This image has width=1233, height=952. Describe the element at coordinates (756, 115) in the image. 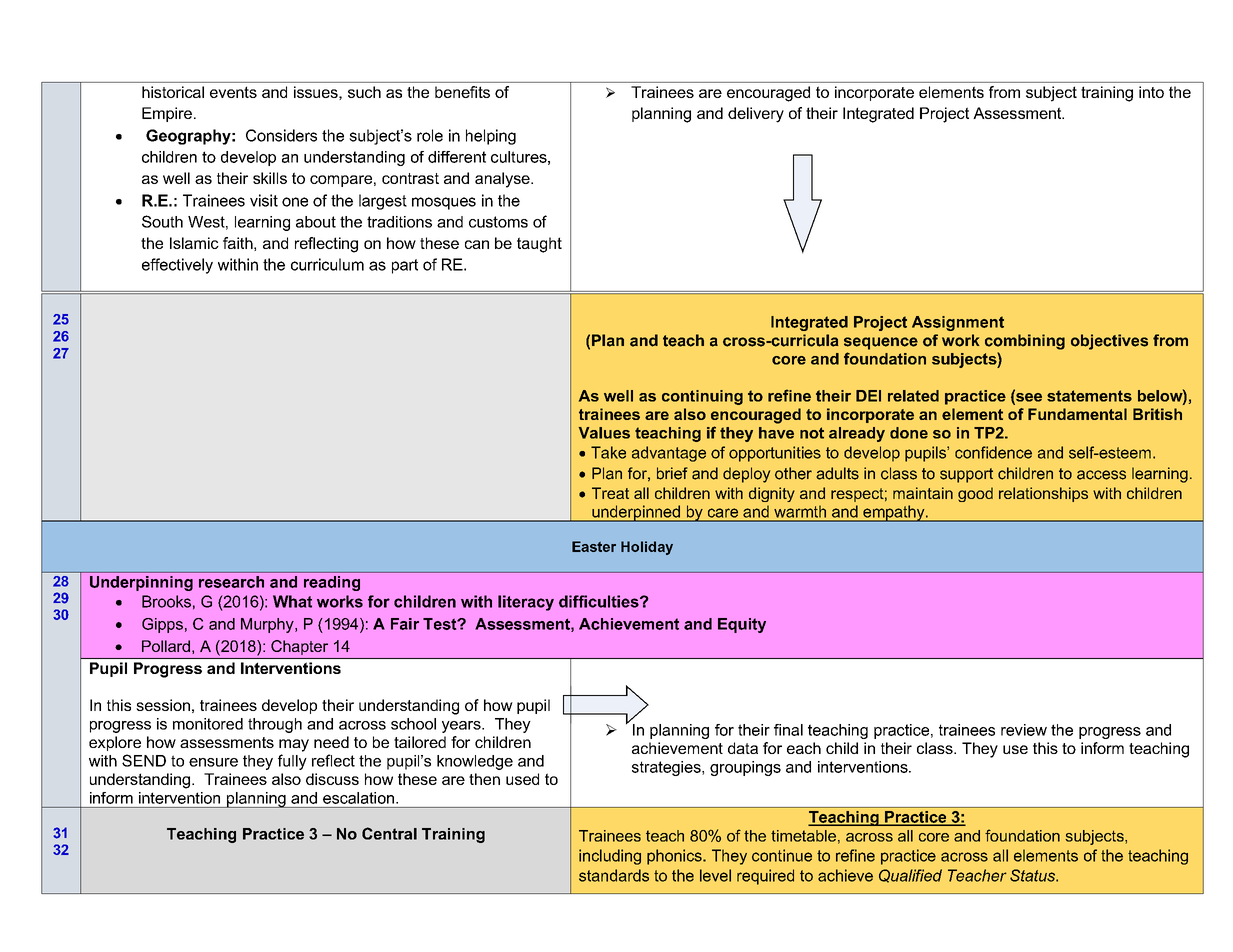

I see `delivery` at that location.
